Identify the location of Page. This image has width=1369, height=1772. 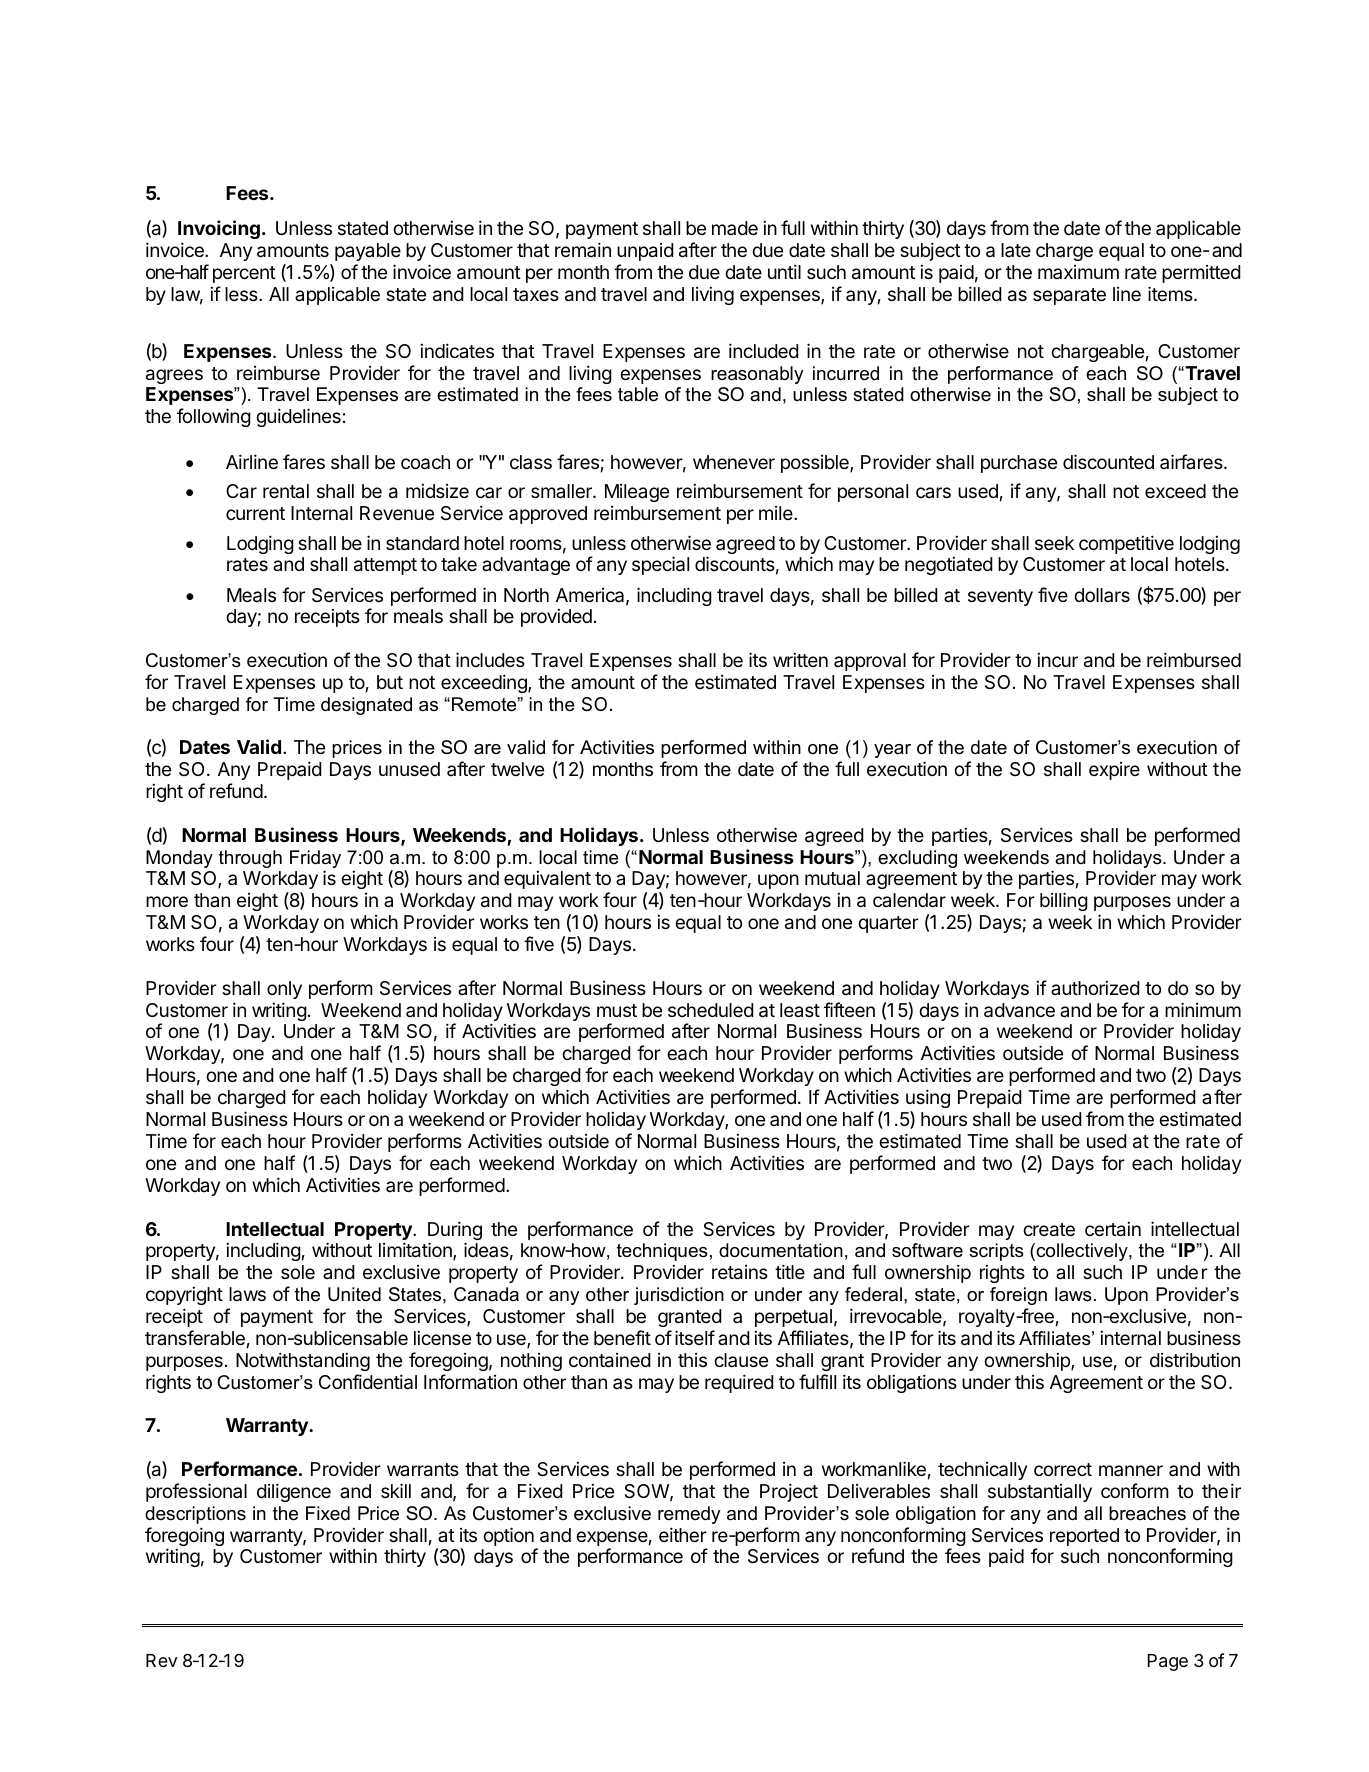
(1168, 1662).
